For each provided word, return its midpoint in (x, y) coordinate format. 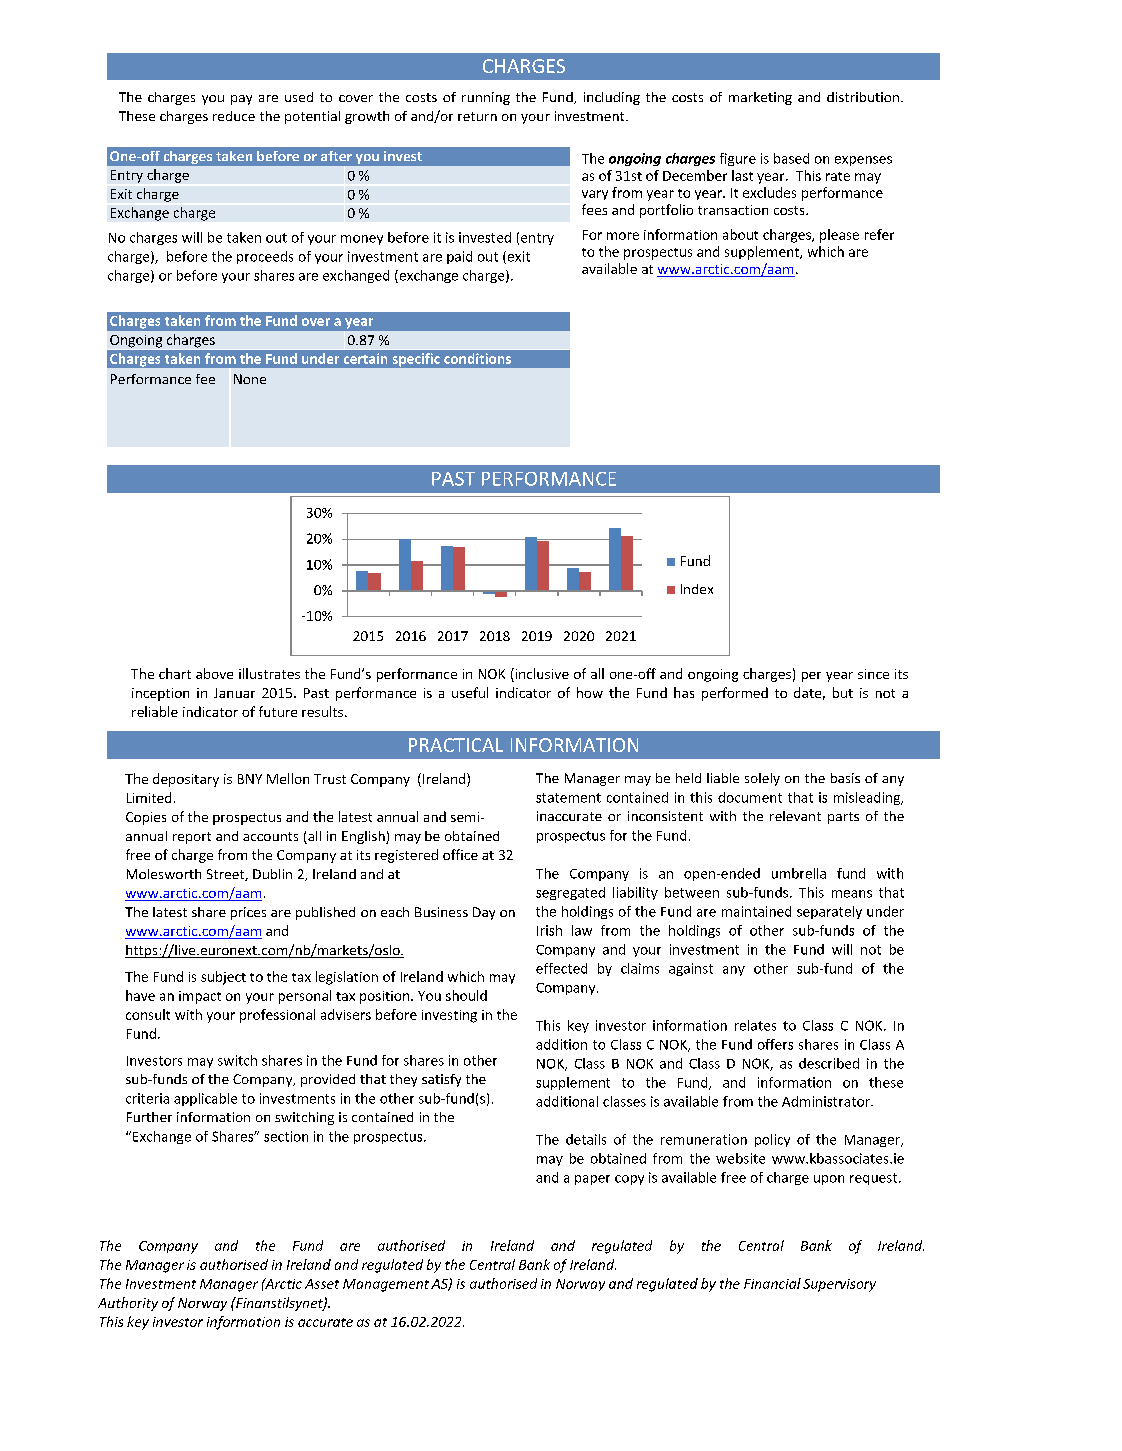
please (839, 236)
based (791, 158)
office (460, 854)
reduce (234, 116)
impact (200, 997)
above (214, 673)
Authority (128, 1304)
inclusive (541, 673)
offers (775, 1044)
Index (697, 589)
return (477, 116)
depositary (186, 780)
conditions (477, 358)
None (250, 379)
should (466, 995)
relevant (795, 816)
